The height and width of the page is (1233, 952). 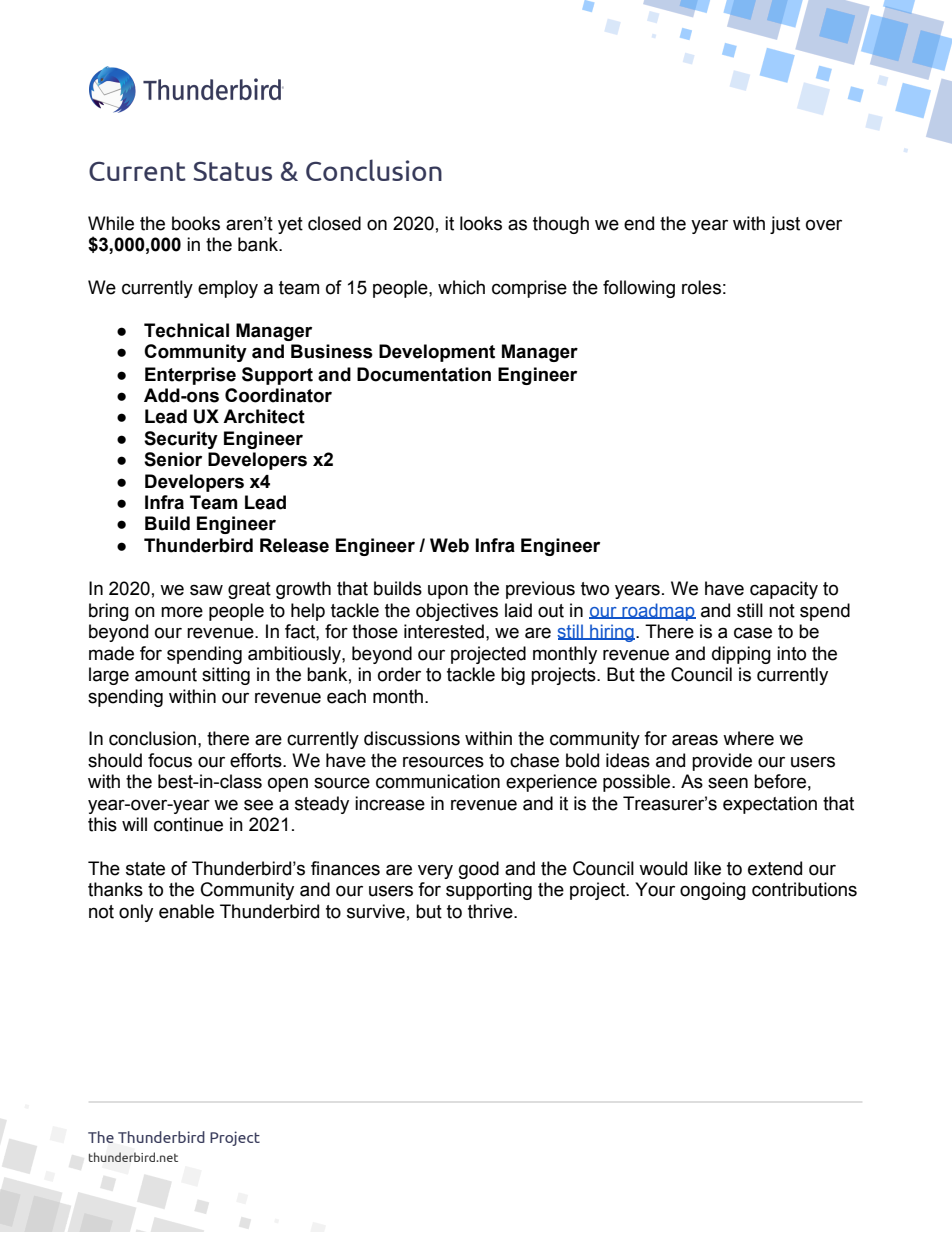 What do you see at coordinates (784, 590) in the page?
I see `capacity` at bounding box center [784, 590].
